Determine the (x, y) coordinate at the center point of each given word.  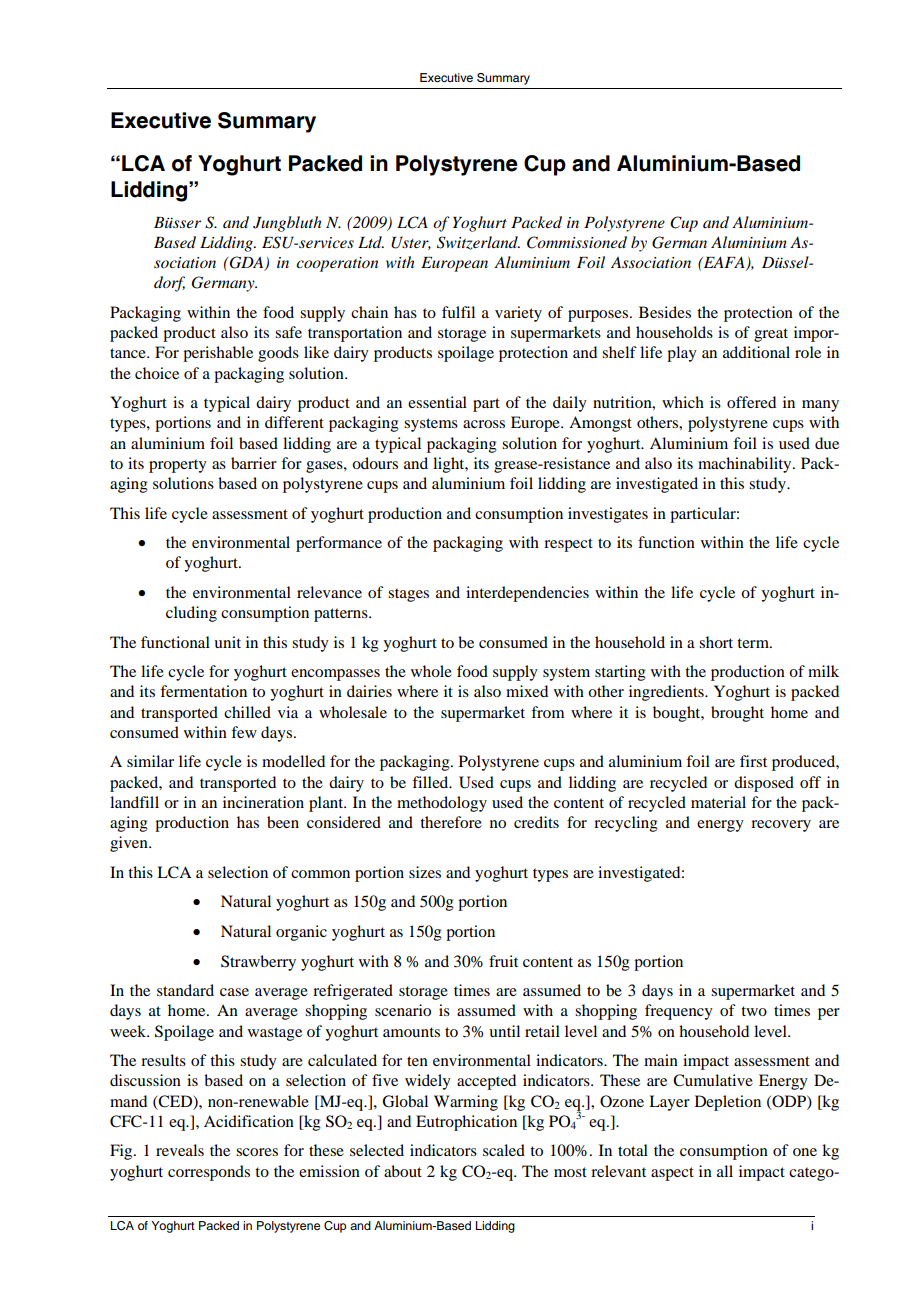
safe (288, 332)
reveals (180, 1150)
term (754, 643)
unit (227, 642)
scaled (504, 1150)
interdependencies (527, 594)
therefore (451, 822)
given (130, 844)
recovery (781, 826)
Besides (665, 312)
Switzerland (478, 243)
